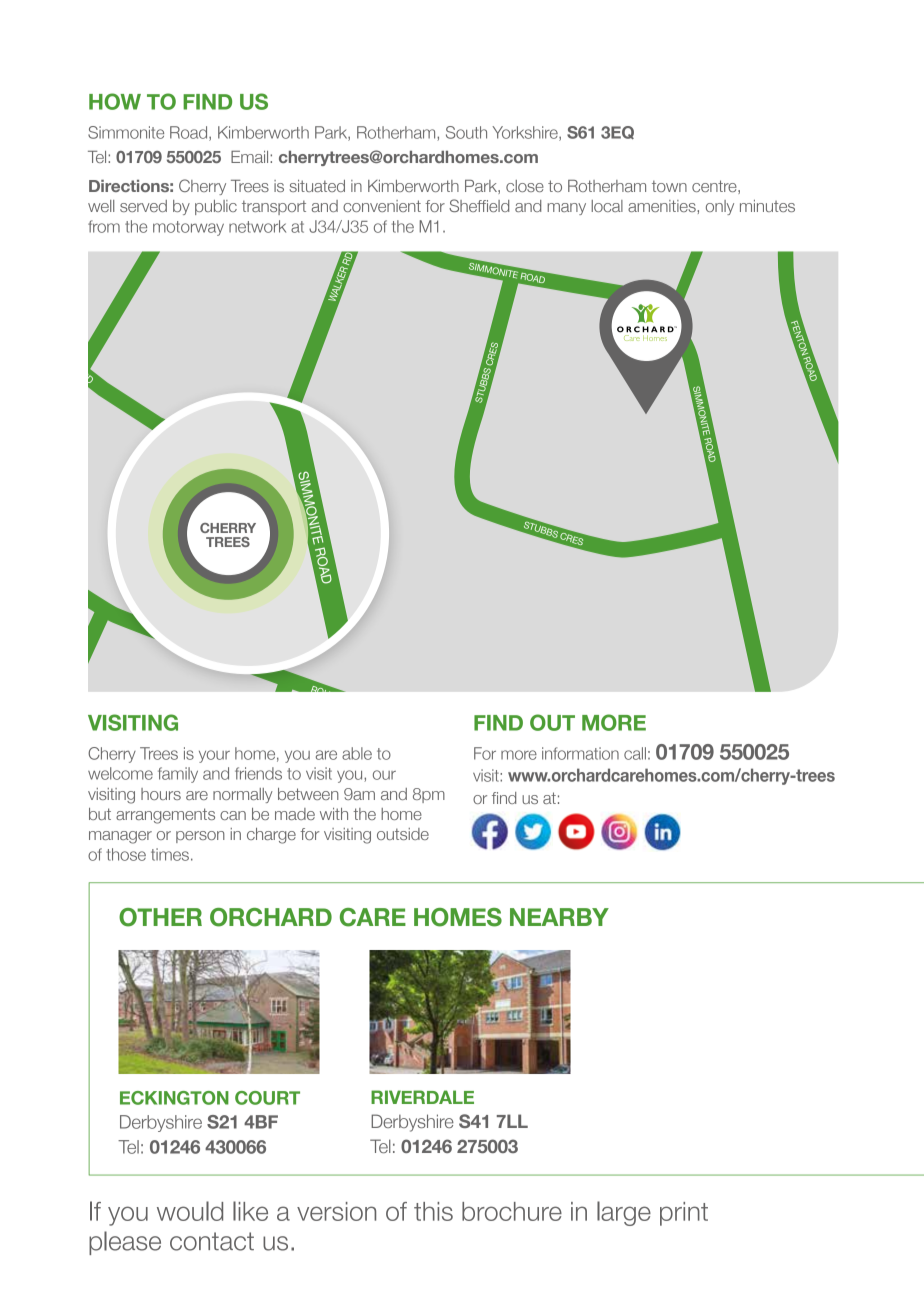 This screenshot has width=924, height=1308. Describe the element at coordinates (635, 753) in the screenshot. I see `call` at that location.
